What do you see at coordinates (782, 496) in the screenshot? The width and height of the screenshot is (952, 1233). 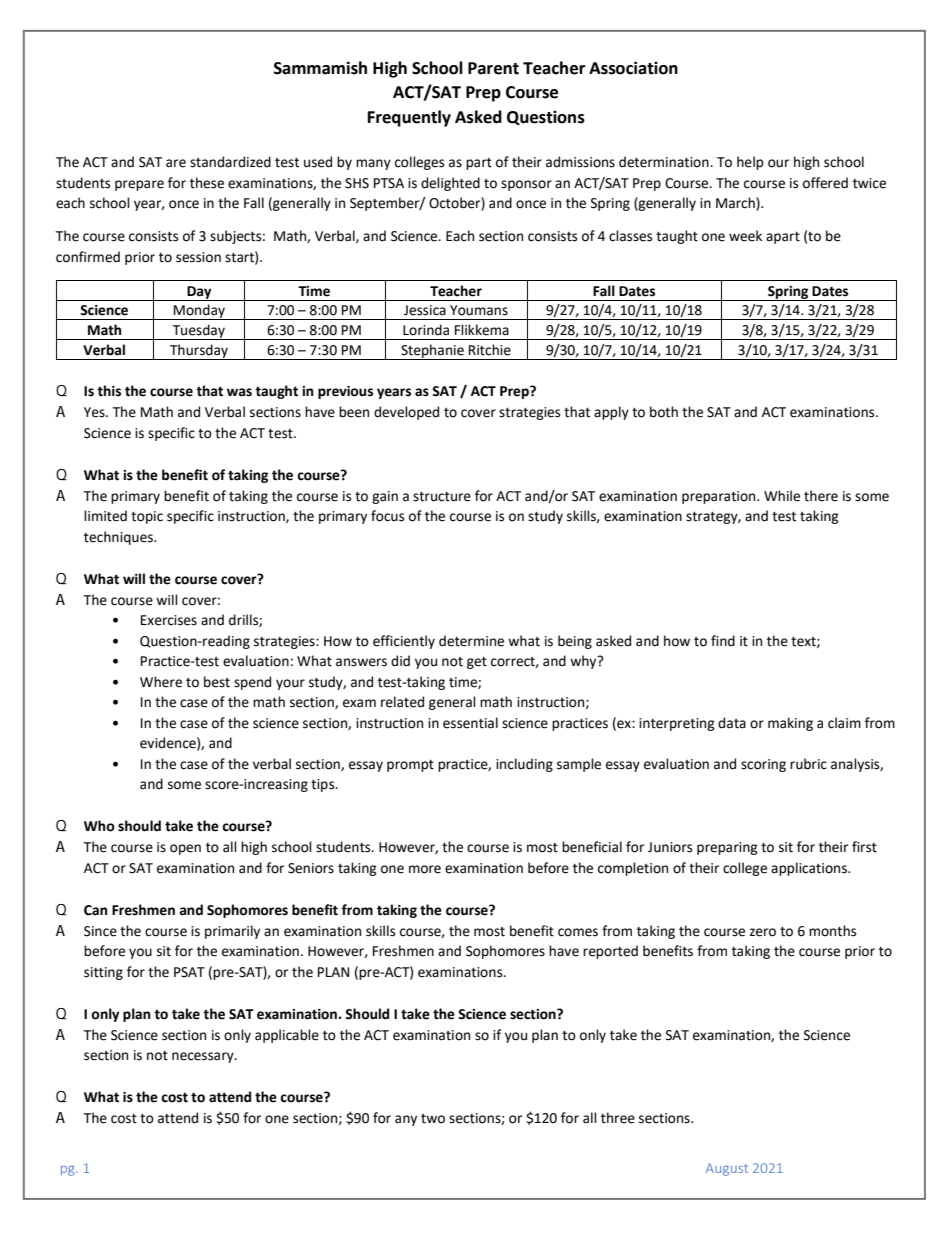 I see `While` at bounding box center [782, 496].
